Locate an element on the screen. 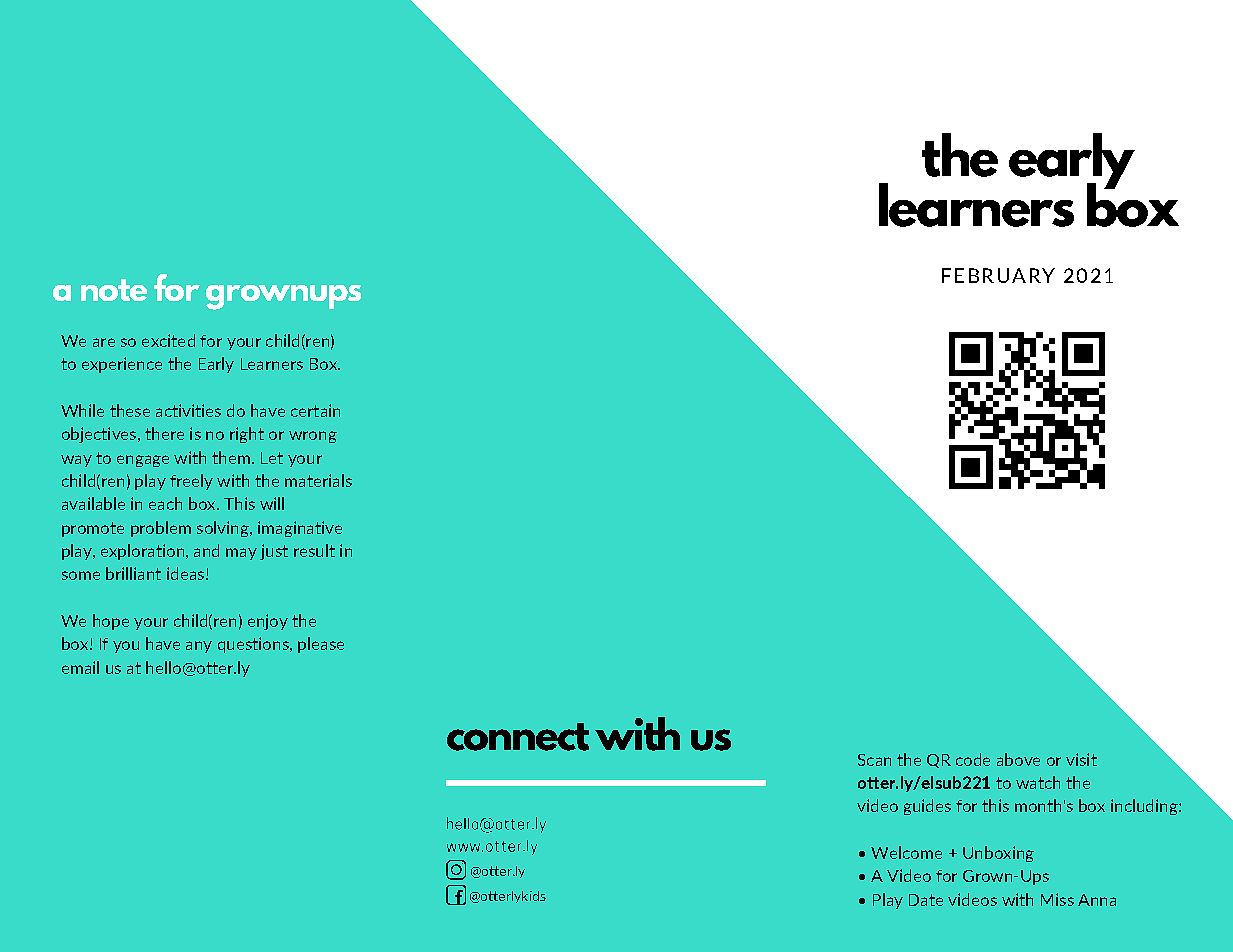 The image size is (1233, 952). freely is located at coordinates (191, 482).
